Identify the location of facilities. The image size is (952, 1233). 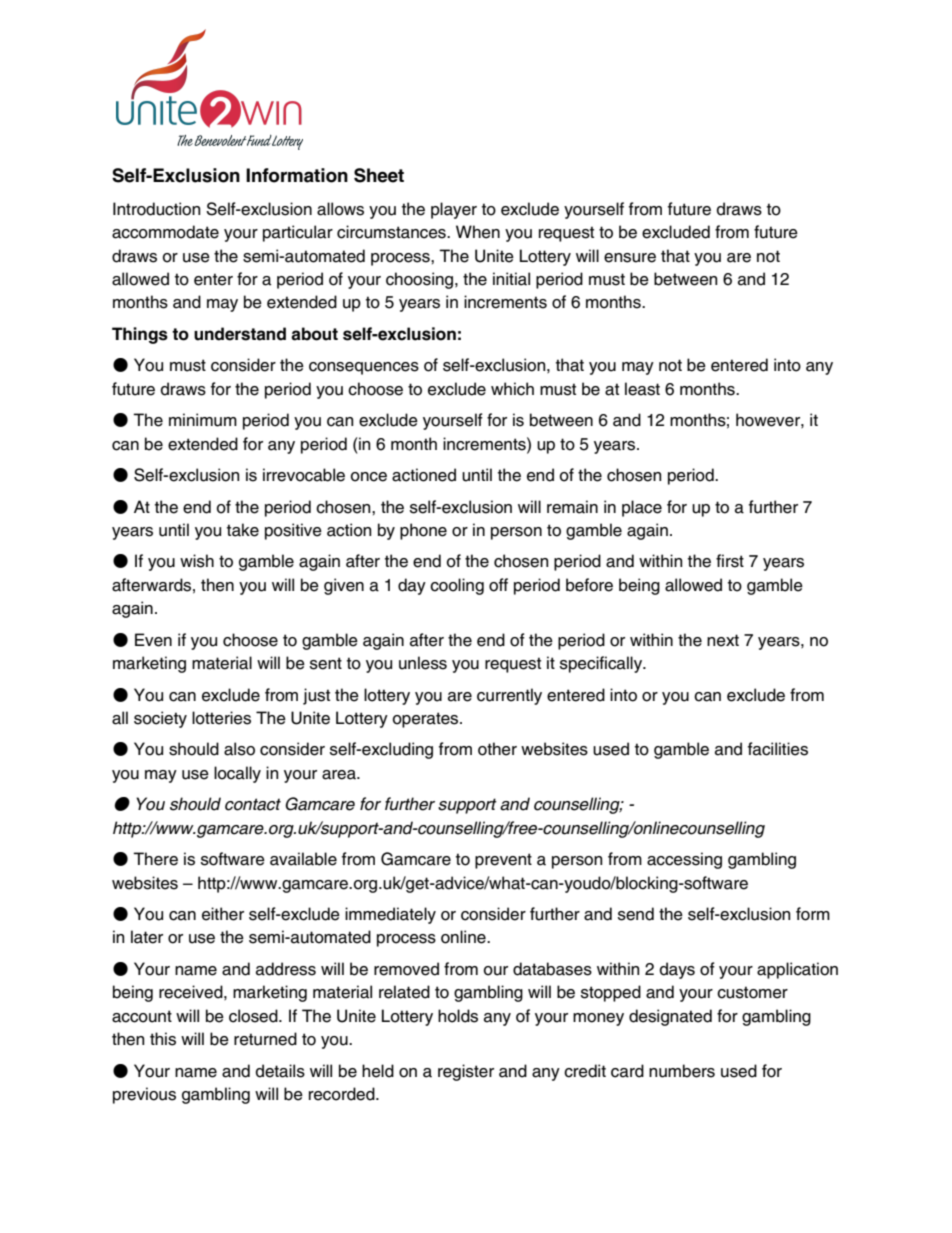
(778, 749).
